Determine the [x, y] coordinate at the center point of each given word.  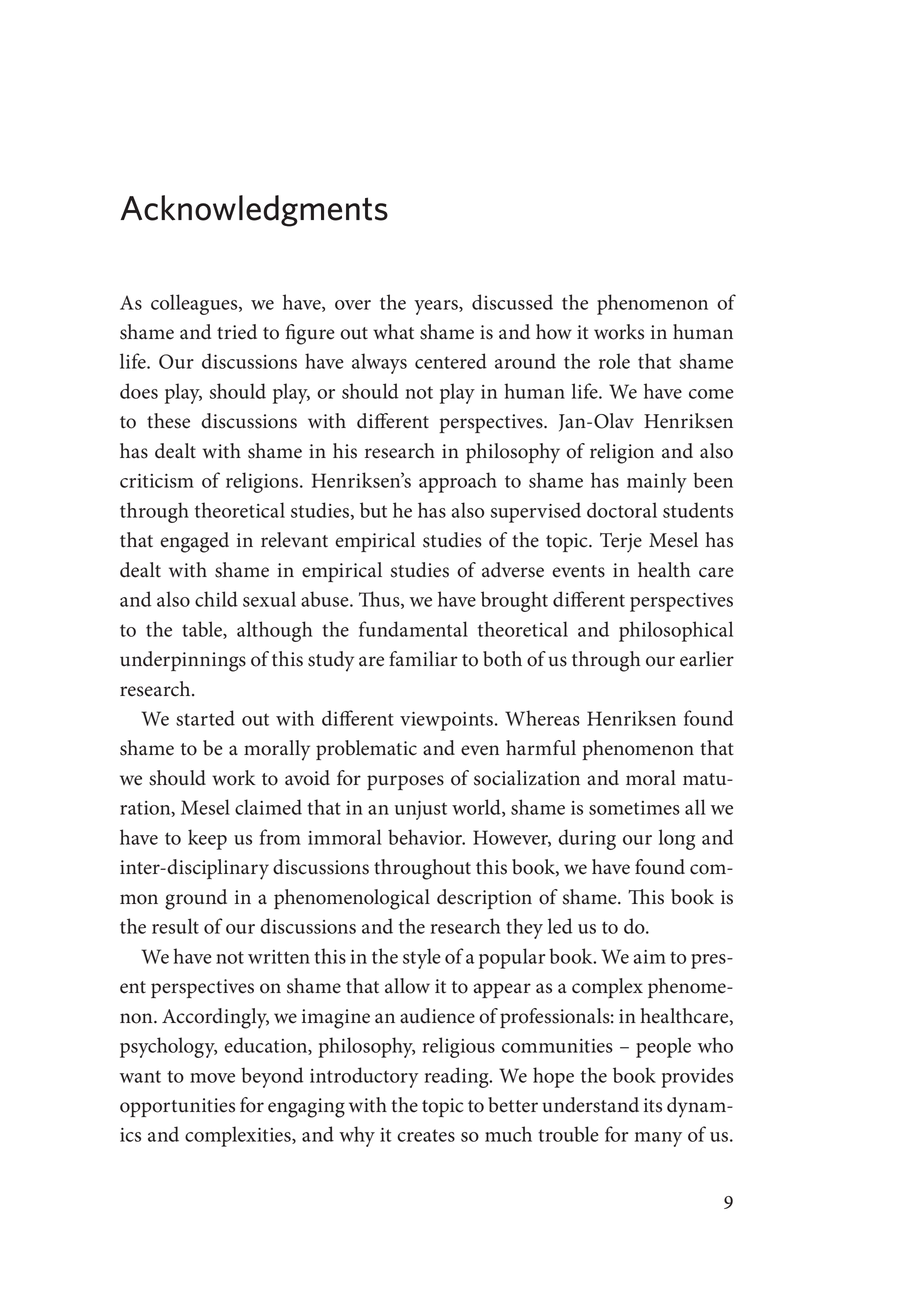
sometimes [634, 808]
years [437, 307]
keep [207, 839]
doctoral [622, 510]
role [614, 361]
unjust [421, 810]
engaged [194, 542]
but [373, 510]
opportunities [177, 1107]
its [653, 1105]
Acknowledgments [254, 211]
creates [426, 1135]
